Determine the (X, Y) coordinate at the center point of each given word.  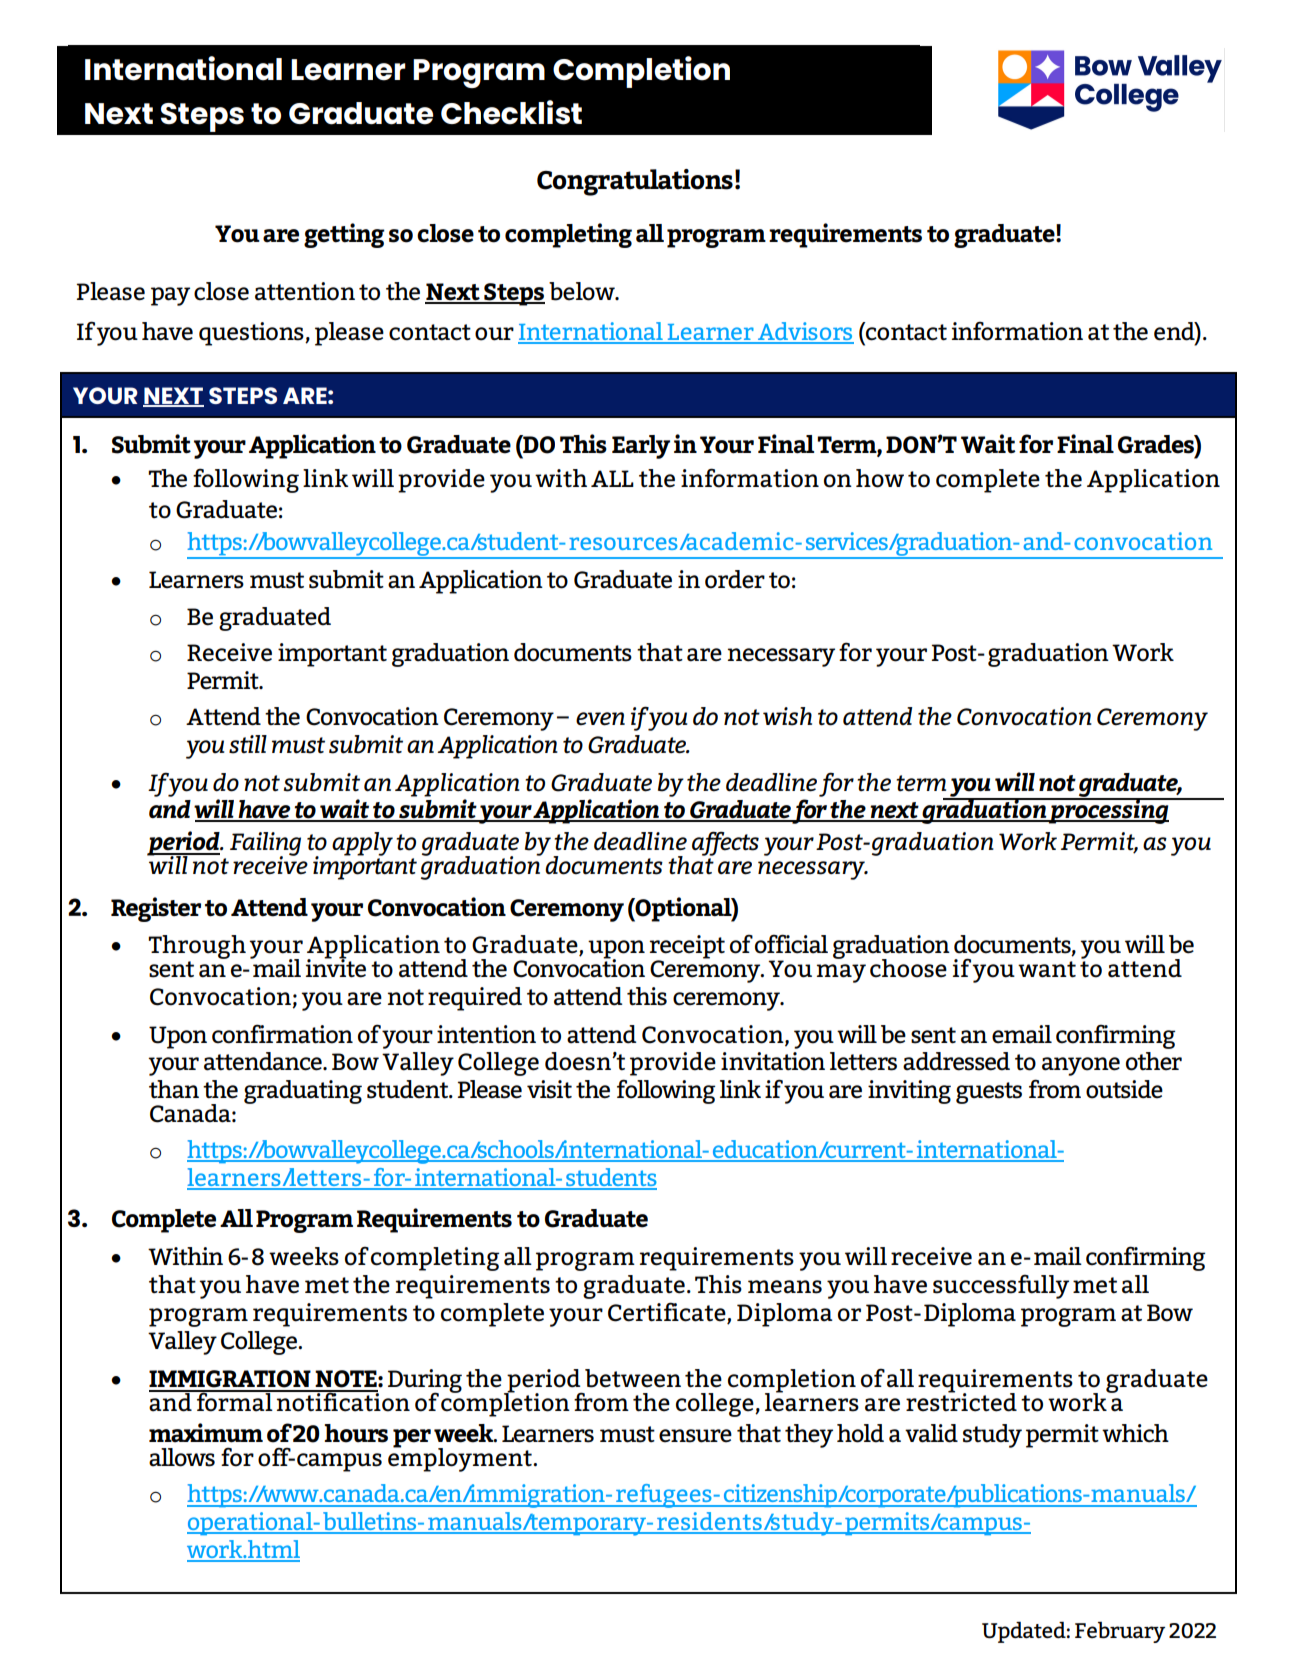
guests (989, 1093)
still (248, 744)
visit (549, 1089)
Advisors (804, 332)
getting (344, 235)
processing (1109, 811)
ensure (695, 1436)
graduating (303, 1092)
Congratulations (635, 182)
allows (182, 1457)
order (735, 579)
